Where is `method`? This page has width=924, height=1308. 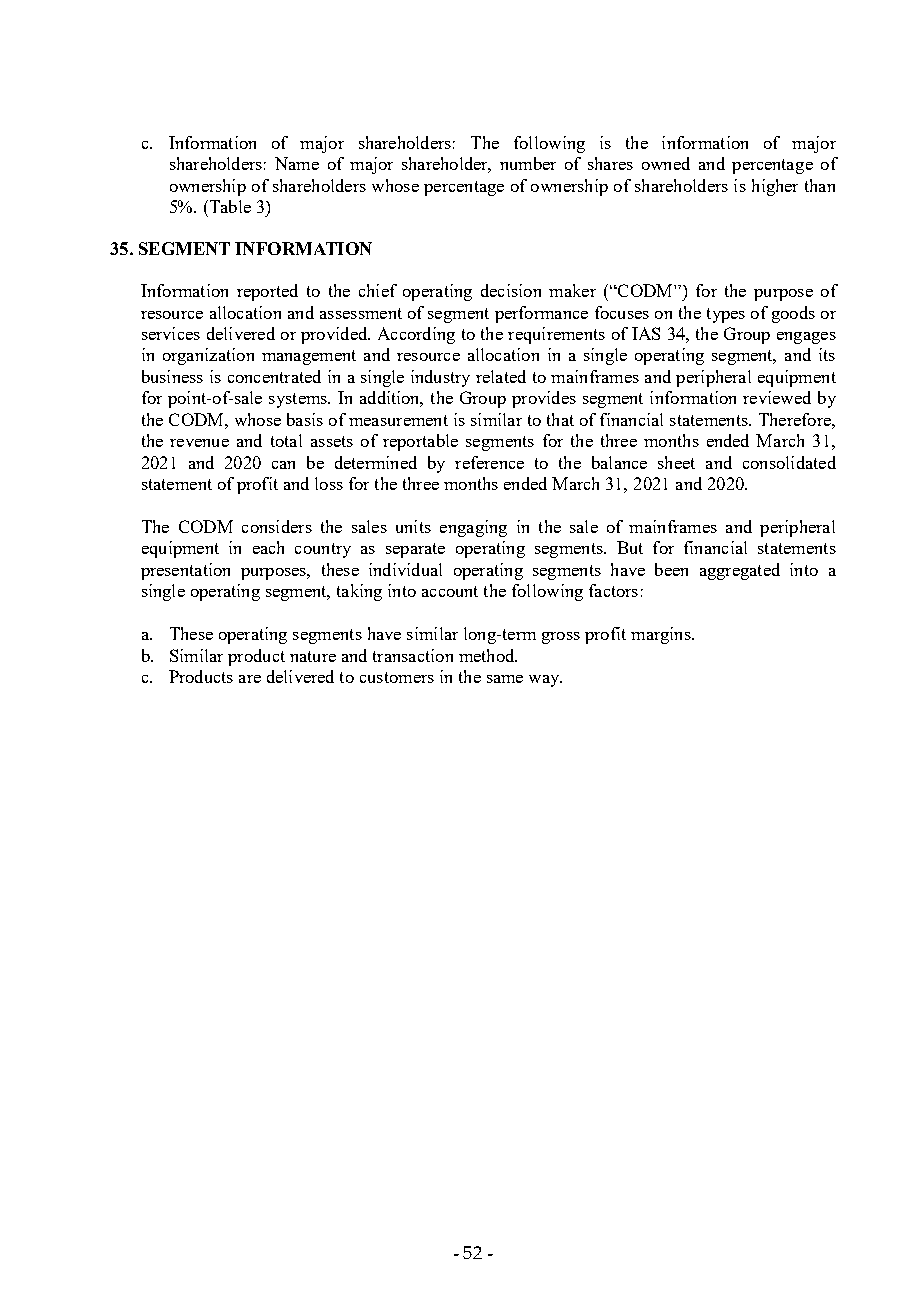
method is located at coordinates (488, 655).
